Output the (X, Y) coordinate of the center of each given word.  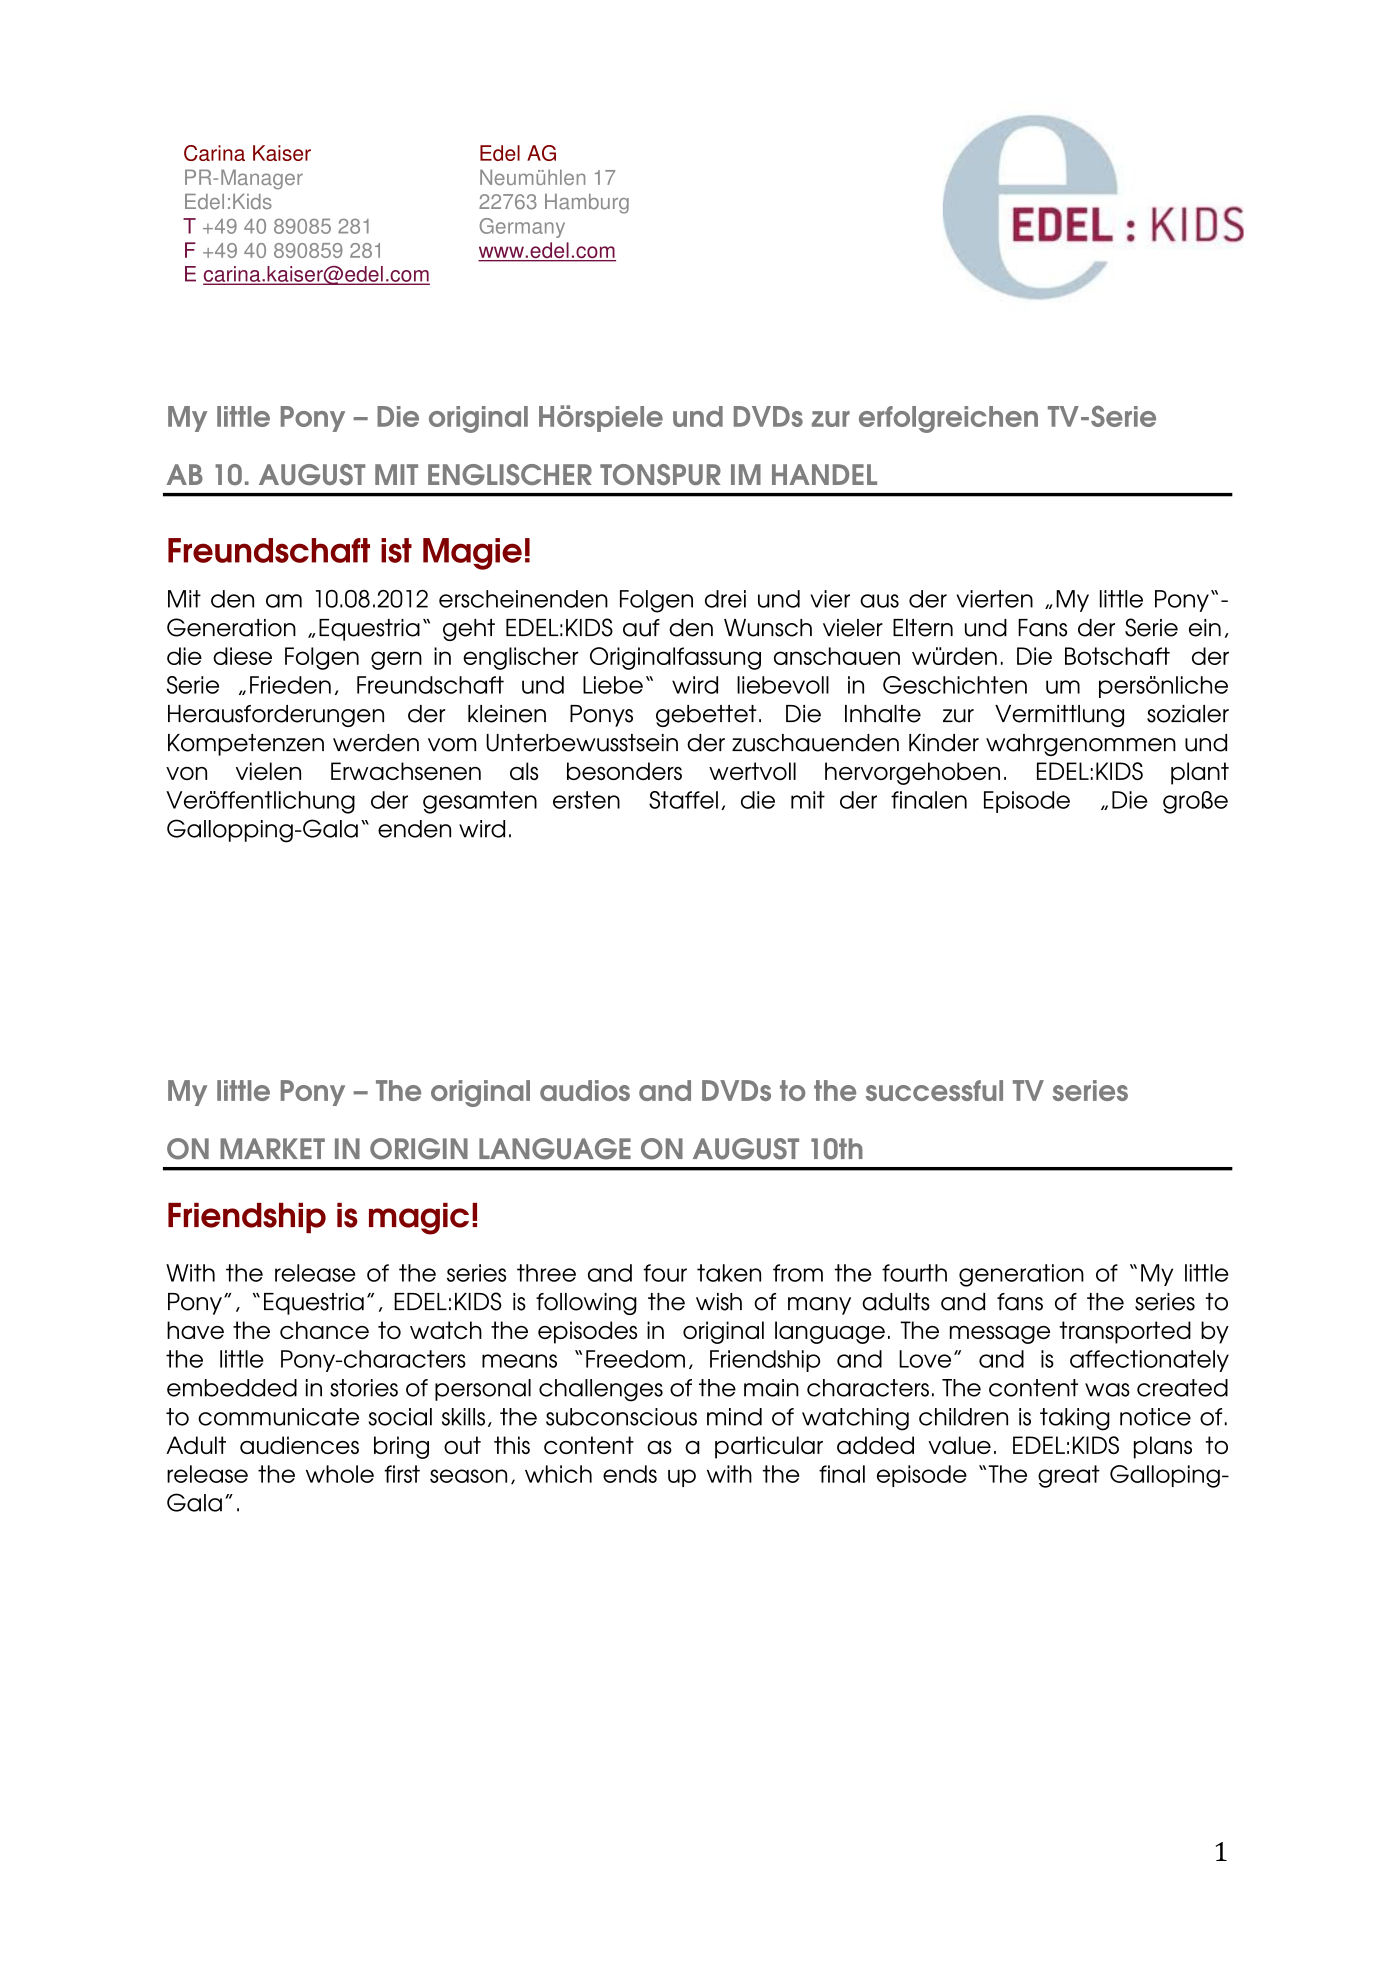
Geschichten (955, 685)
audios (585, 1090)
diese (242, 656)
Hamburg (587, 204)
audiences (299, 1445)
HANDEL (824, 474)
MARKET (272, 1148)
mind (734, 1417)
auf (641, 628)
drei (725, 599)
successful (934, 1090)
